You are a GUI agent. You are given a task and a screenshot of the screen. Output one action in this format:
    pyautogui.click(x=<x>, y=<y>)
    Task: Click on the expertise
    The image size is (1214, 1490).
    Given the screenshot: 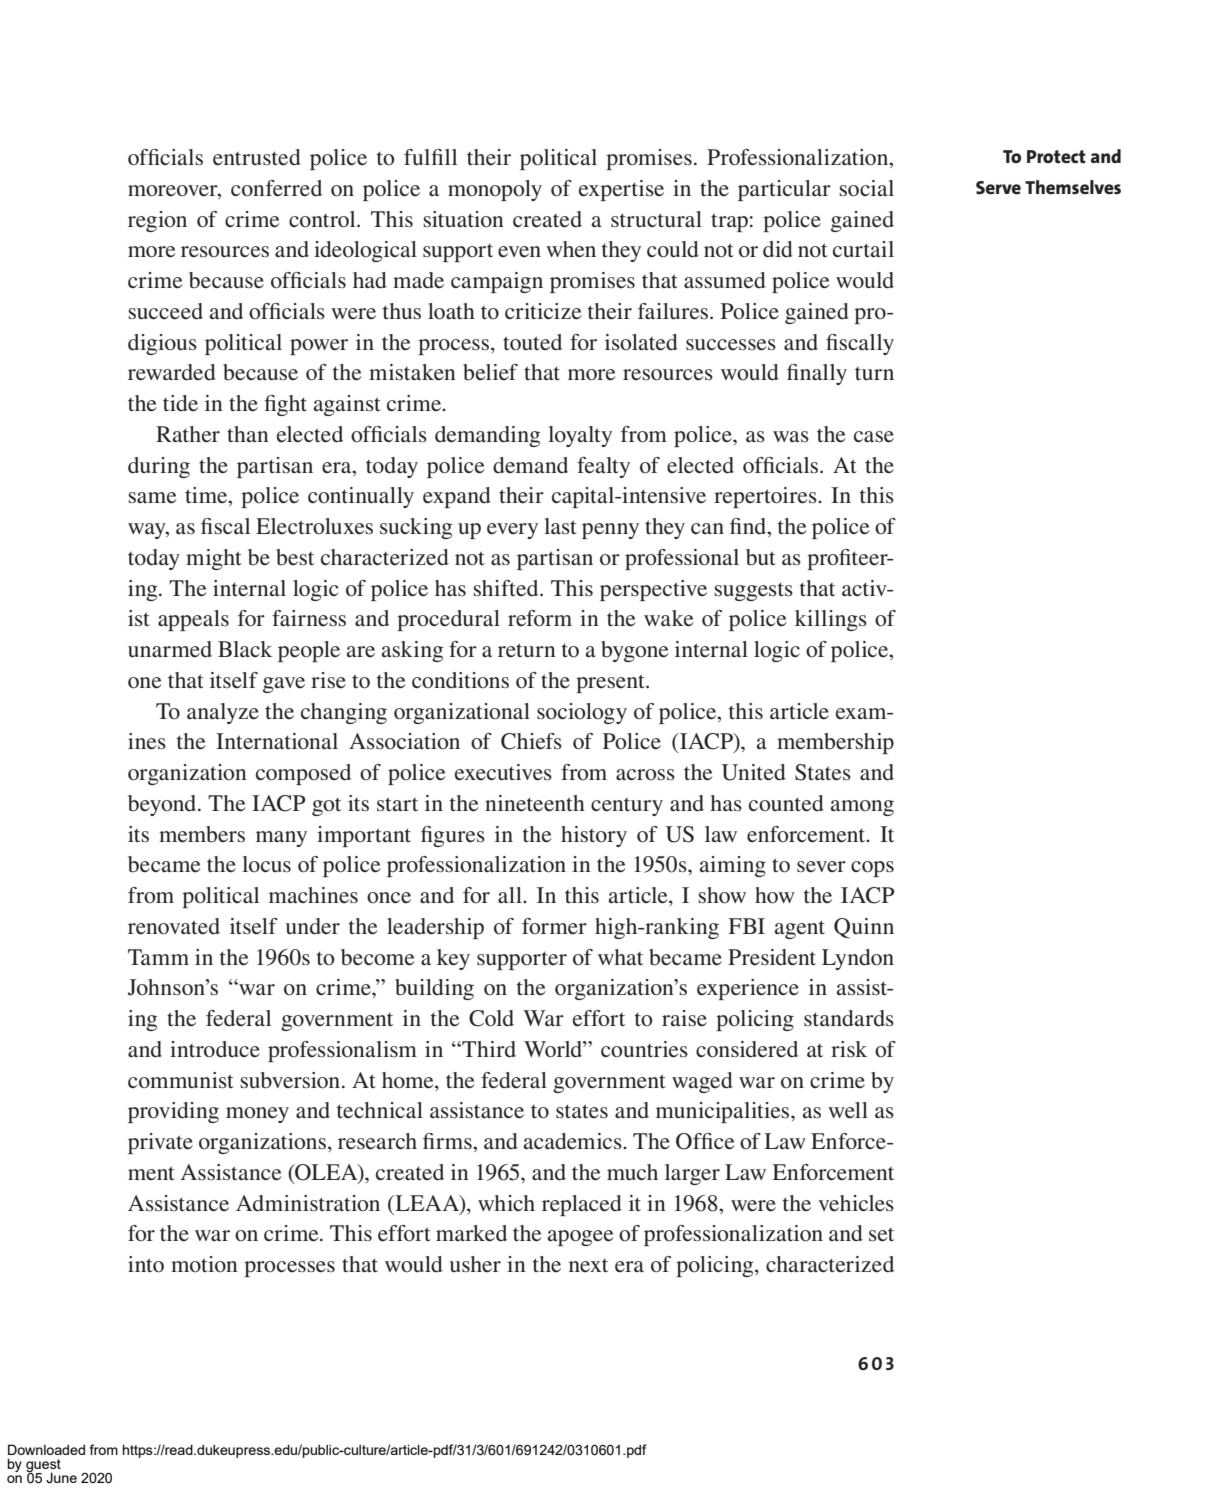 What is the action you would take?
    pyautogui.click(x=621, y=190)
